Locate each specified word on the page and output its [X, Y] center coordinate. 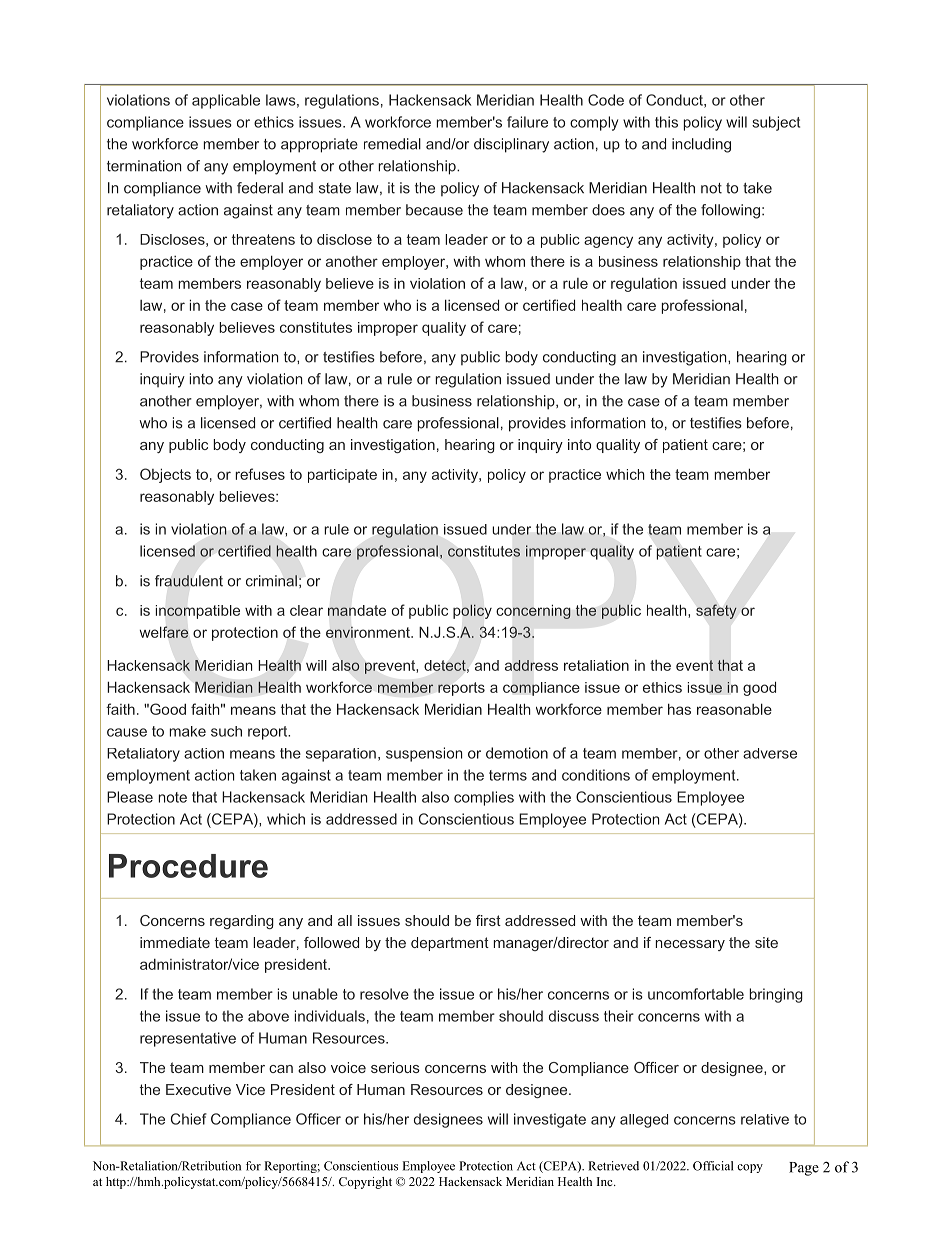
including [701, 145]
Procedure [188, 866]
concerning [533, 612]
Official [713, 1166]
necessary [690, 945]
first [488, 920]
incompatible [198, 612]
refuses [260, 474]
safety [716, 611]
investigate [550, 1120]
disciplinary [511, 145]
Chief [189, 1119]
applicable [226, 101]
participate [342, 476]
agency [608, 242]
